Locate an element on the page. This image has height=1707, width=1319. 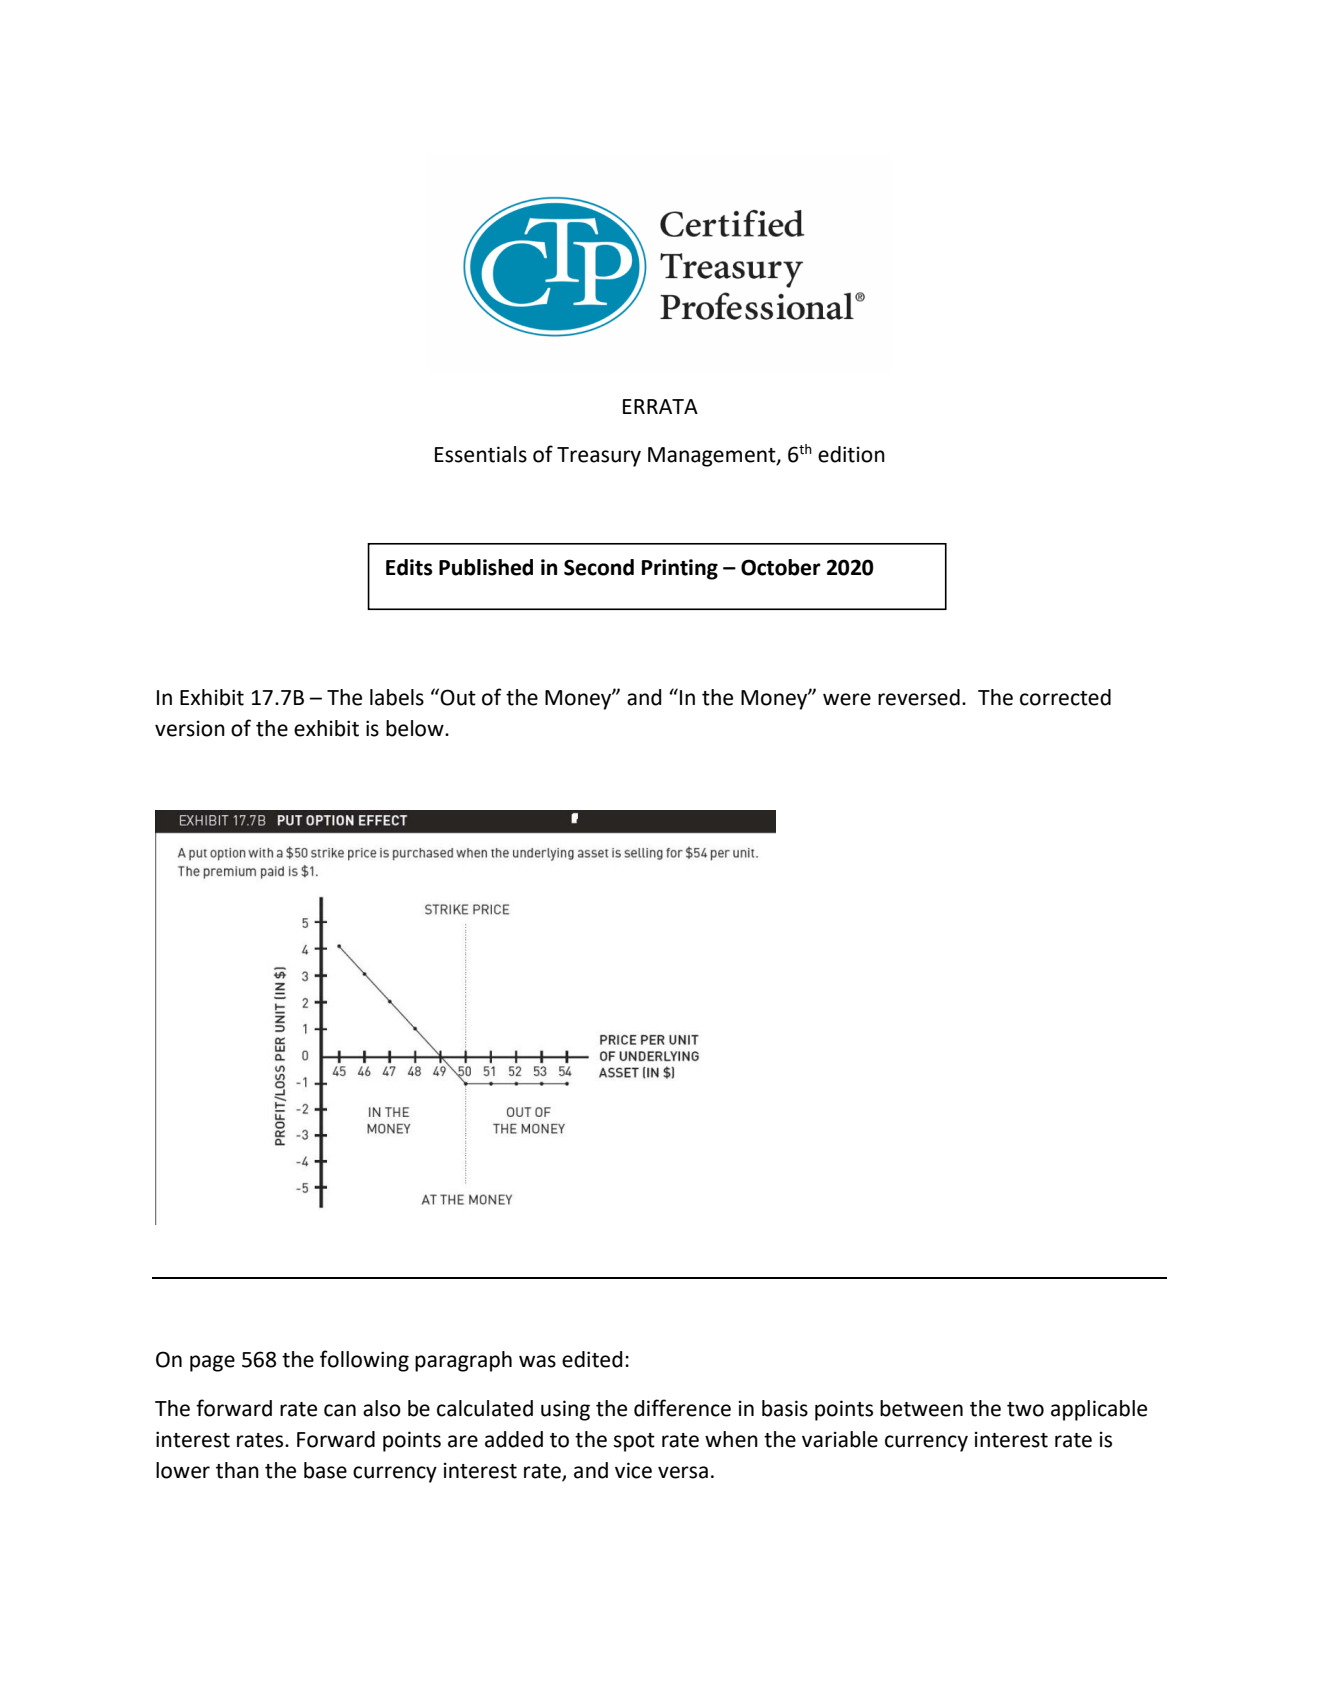
spot is located at coordinates (634, 1442).
